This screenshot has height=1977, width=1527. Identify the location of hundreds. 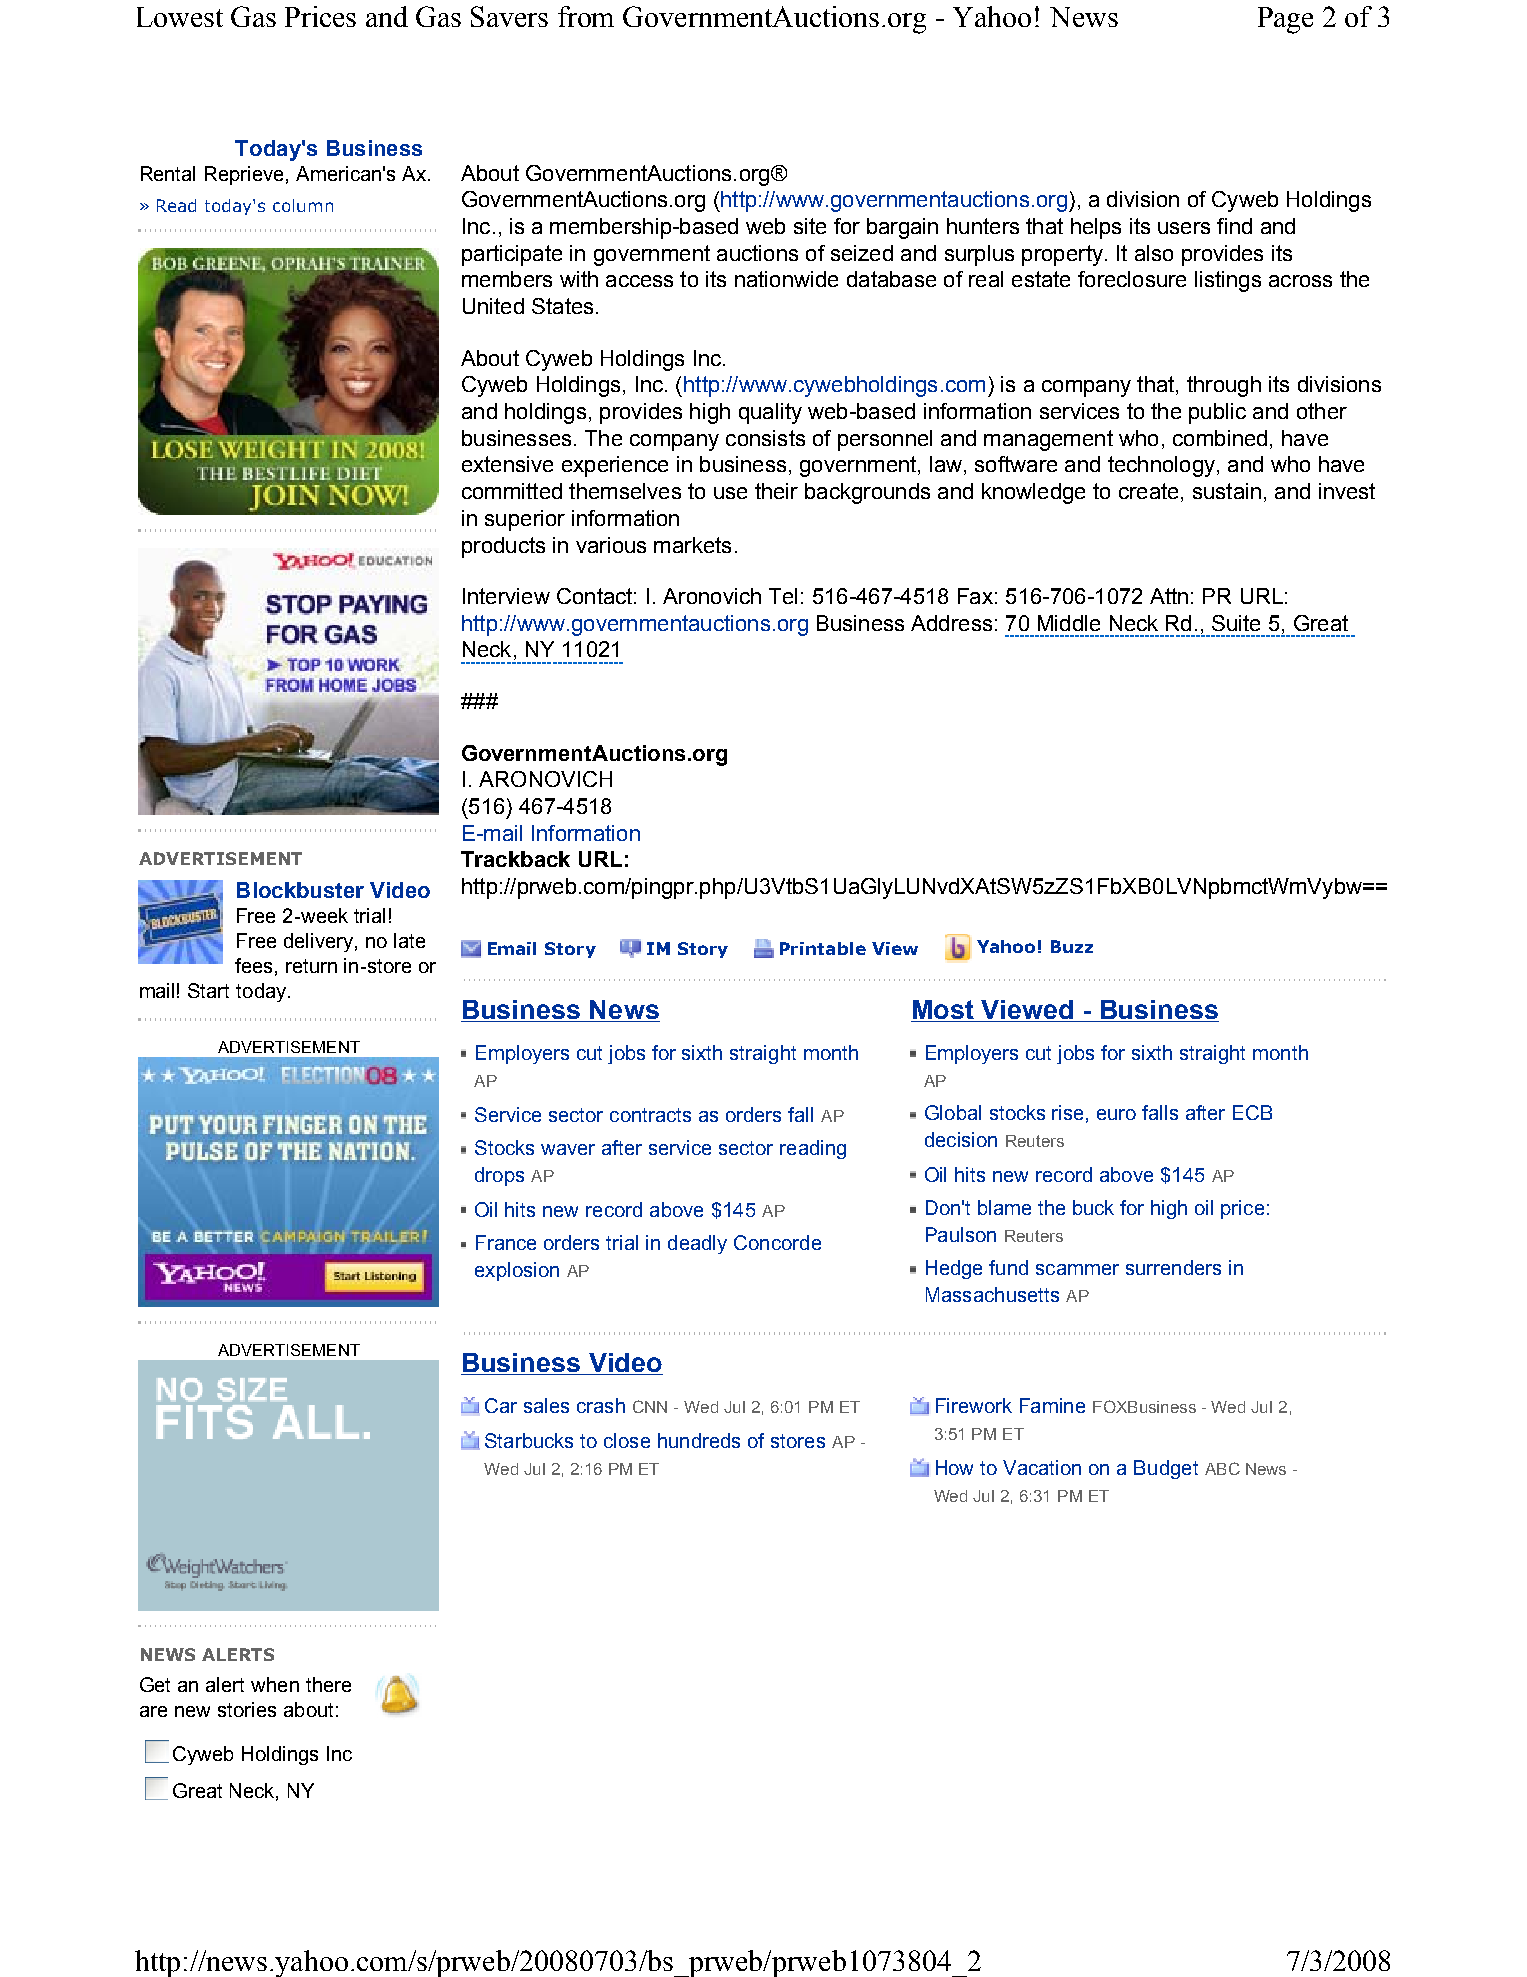
(699, 1440).
